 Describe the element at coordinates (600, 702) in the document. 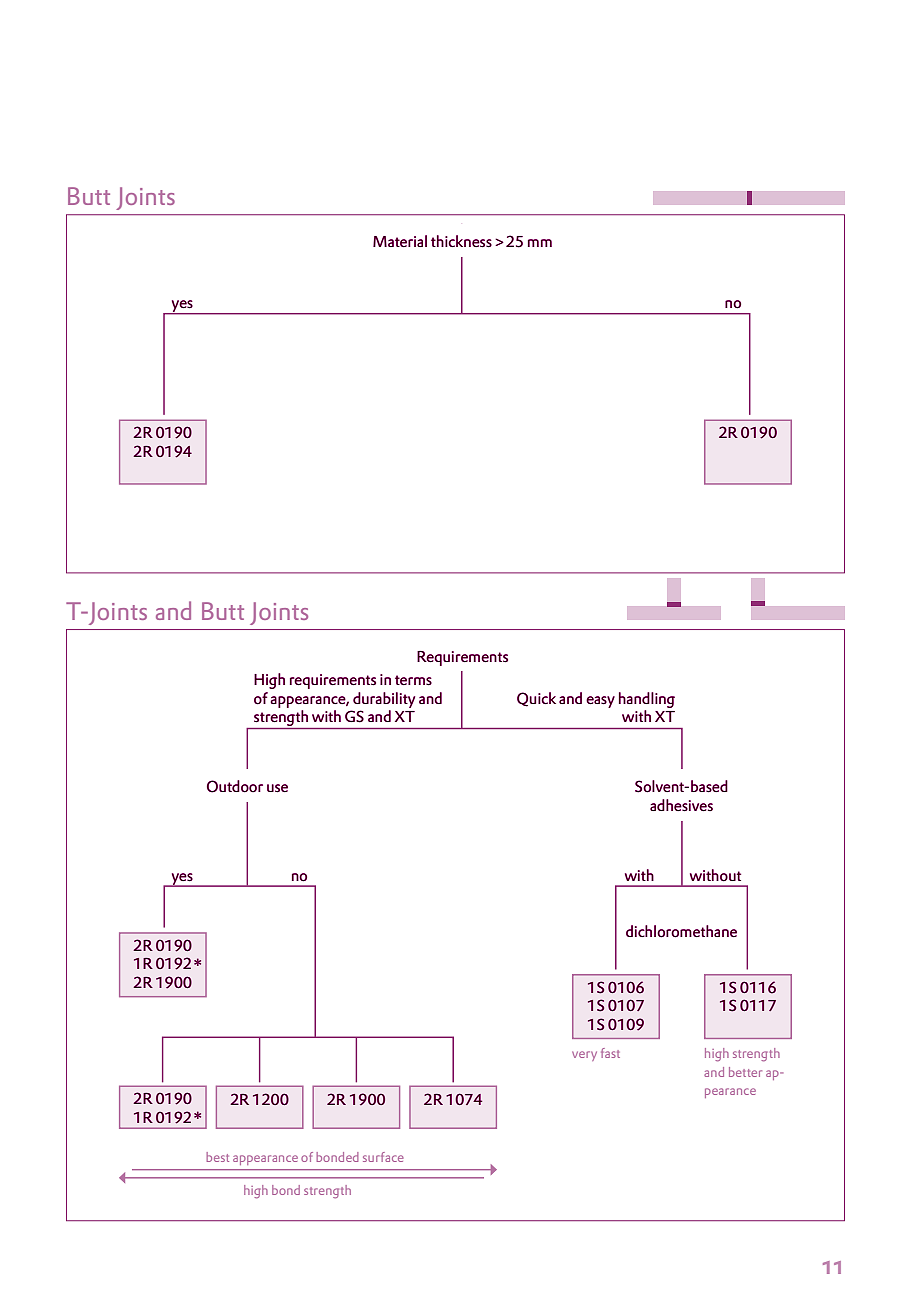

I see `easy` at that location.
